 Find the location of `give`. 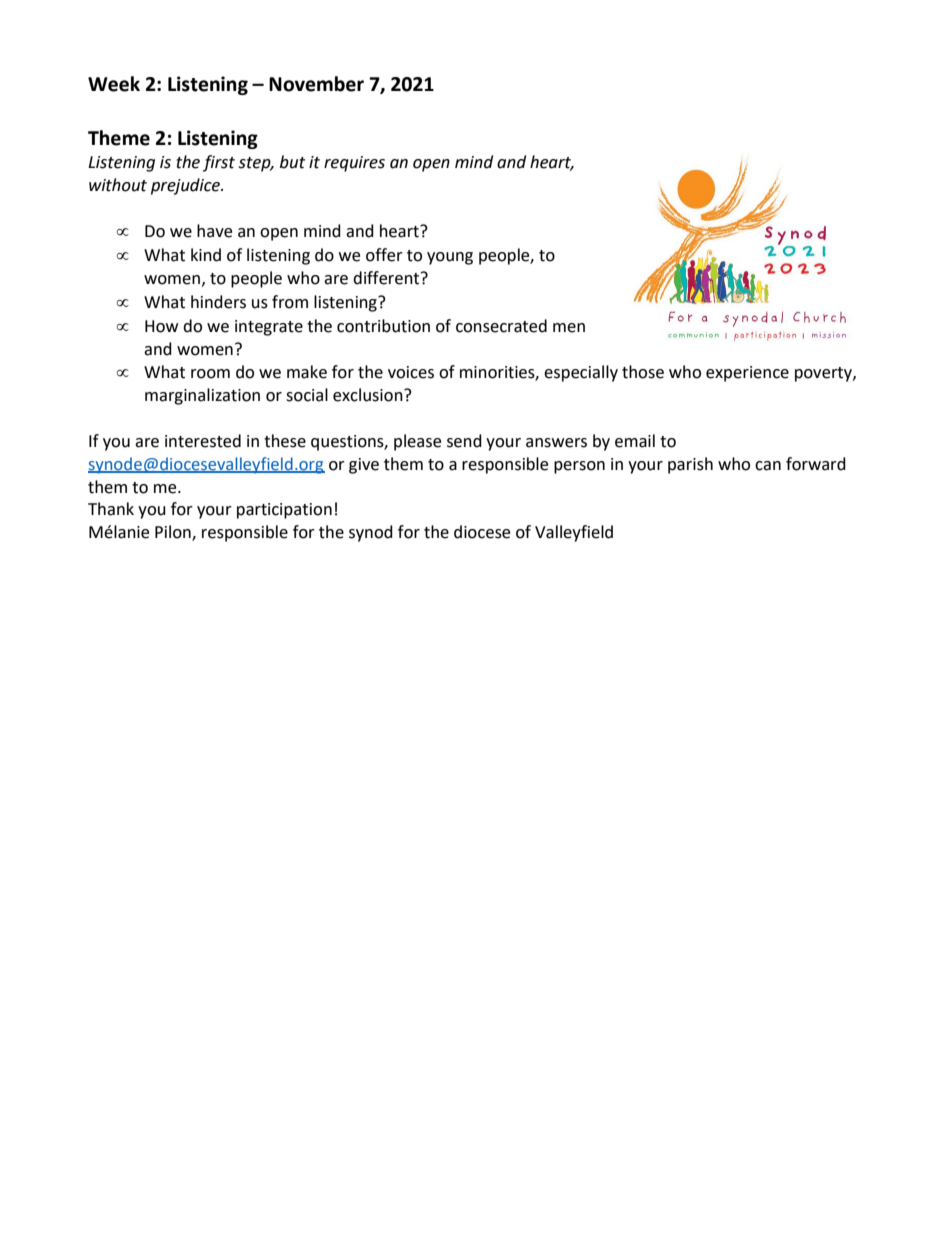

give is located at coordinates (364, 466).
